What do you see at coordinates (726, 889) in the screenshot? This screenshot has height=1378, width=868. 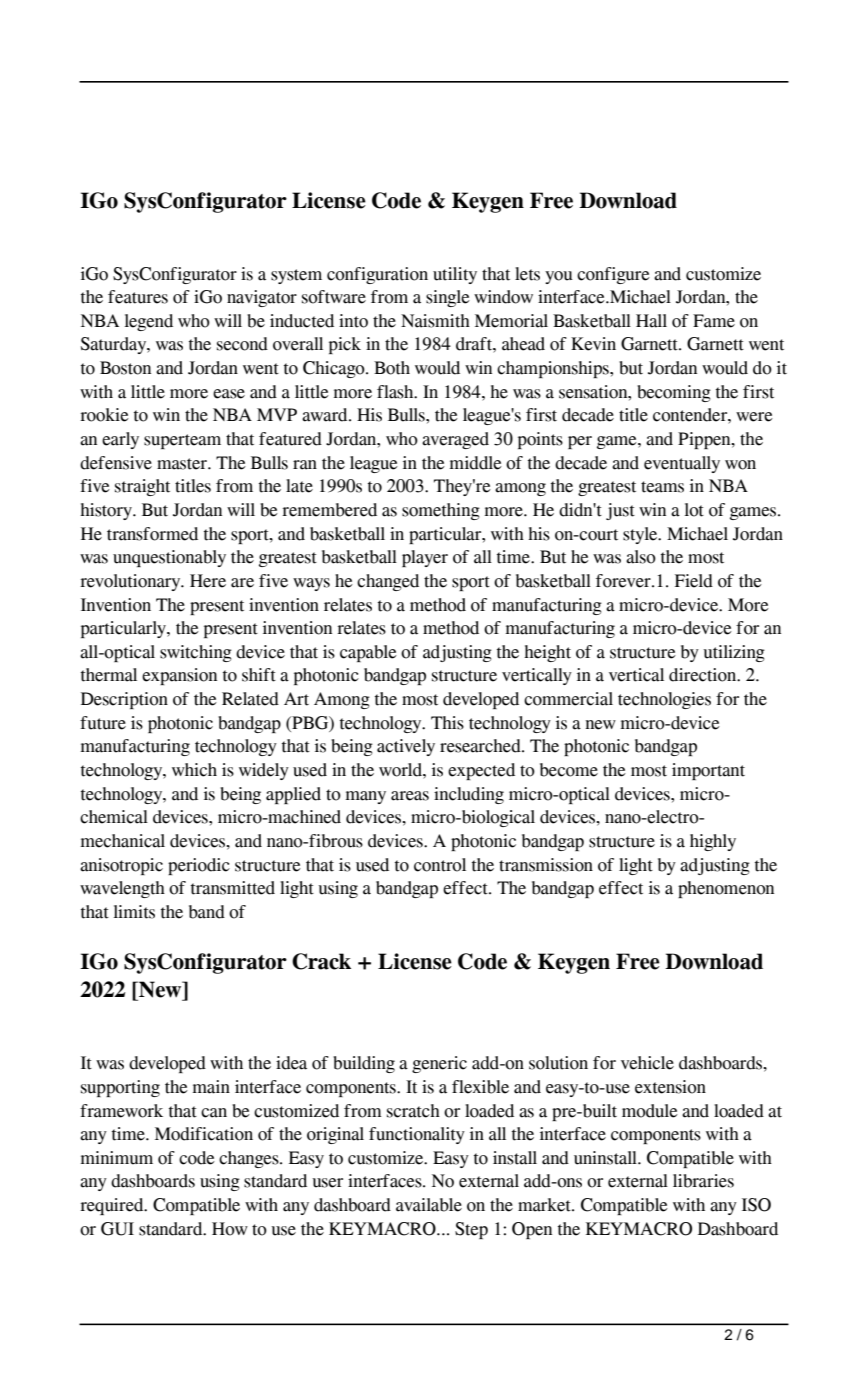 I see `phenomenon` at bounding box center [726, 889].
